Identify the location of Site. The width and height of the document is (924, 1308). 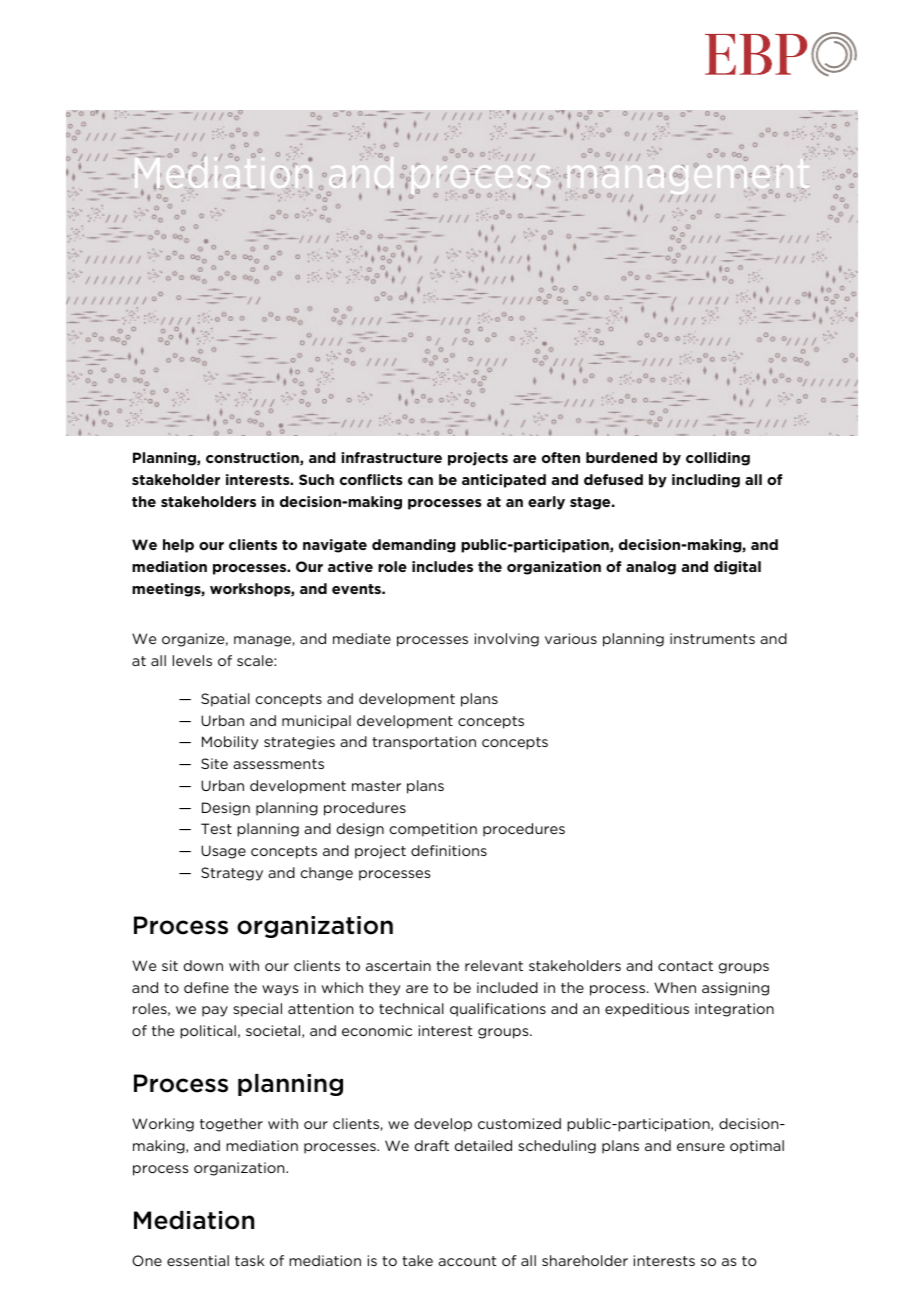
(214, 763).
